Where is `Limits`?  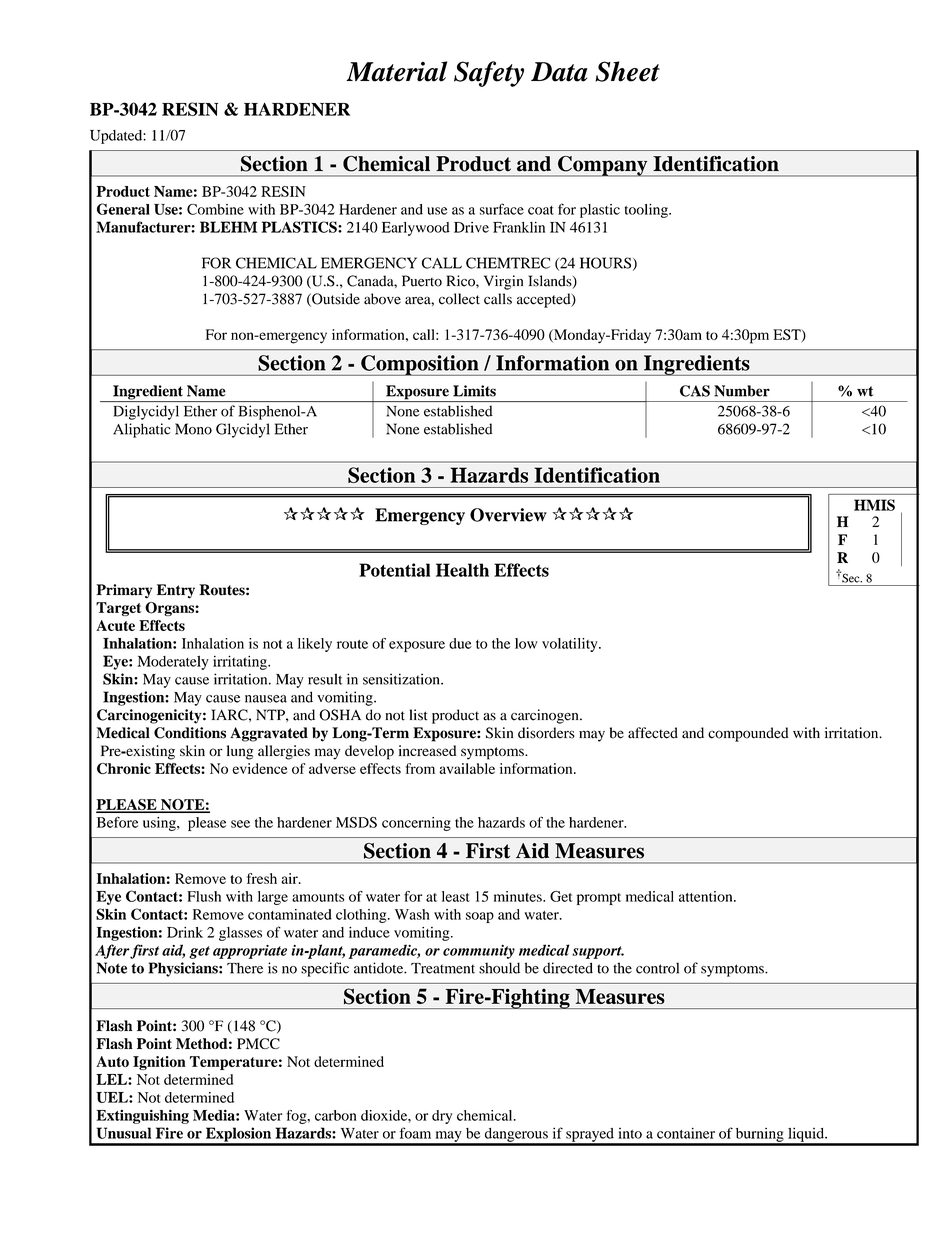
Limits is located at coordinates (474, 391).
